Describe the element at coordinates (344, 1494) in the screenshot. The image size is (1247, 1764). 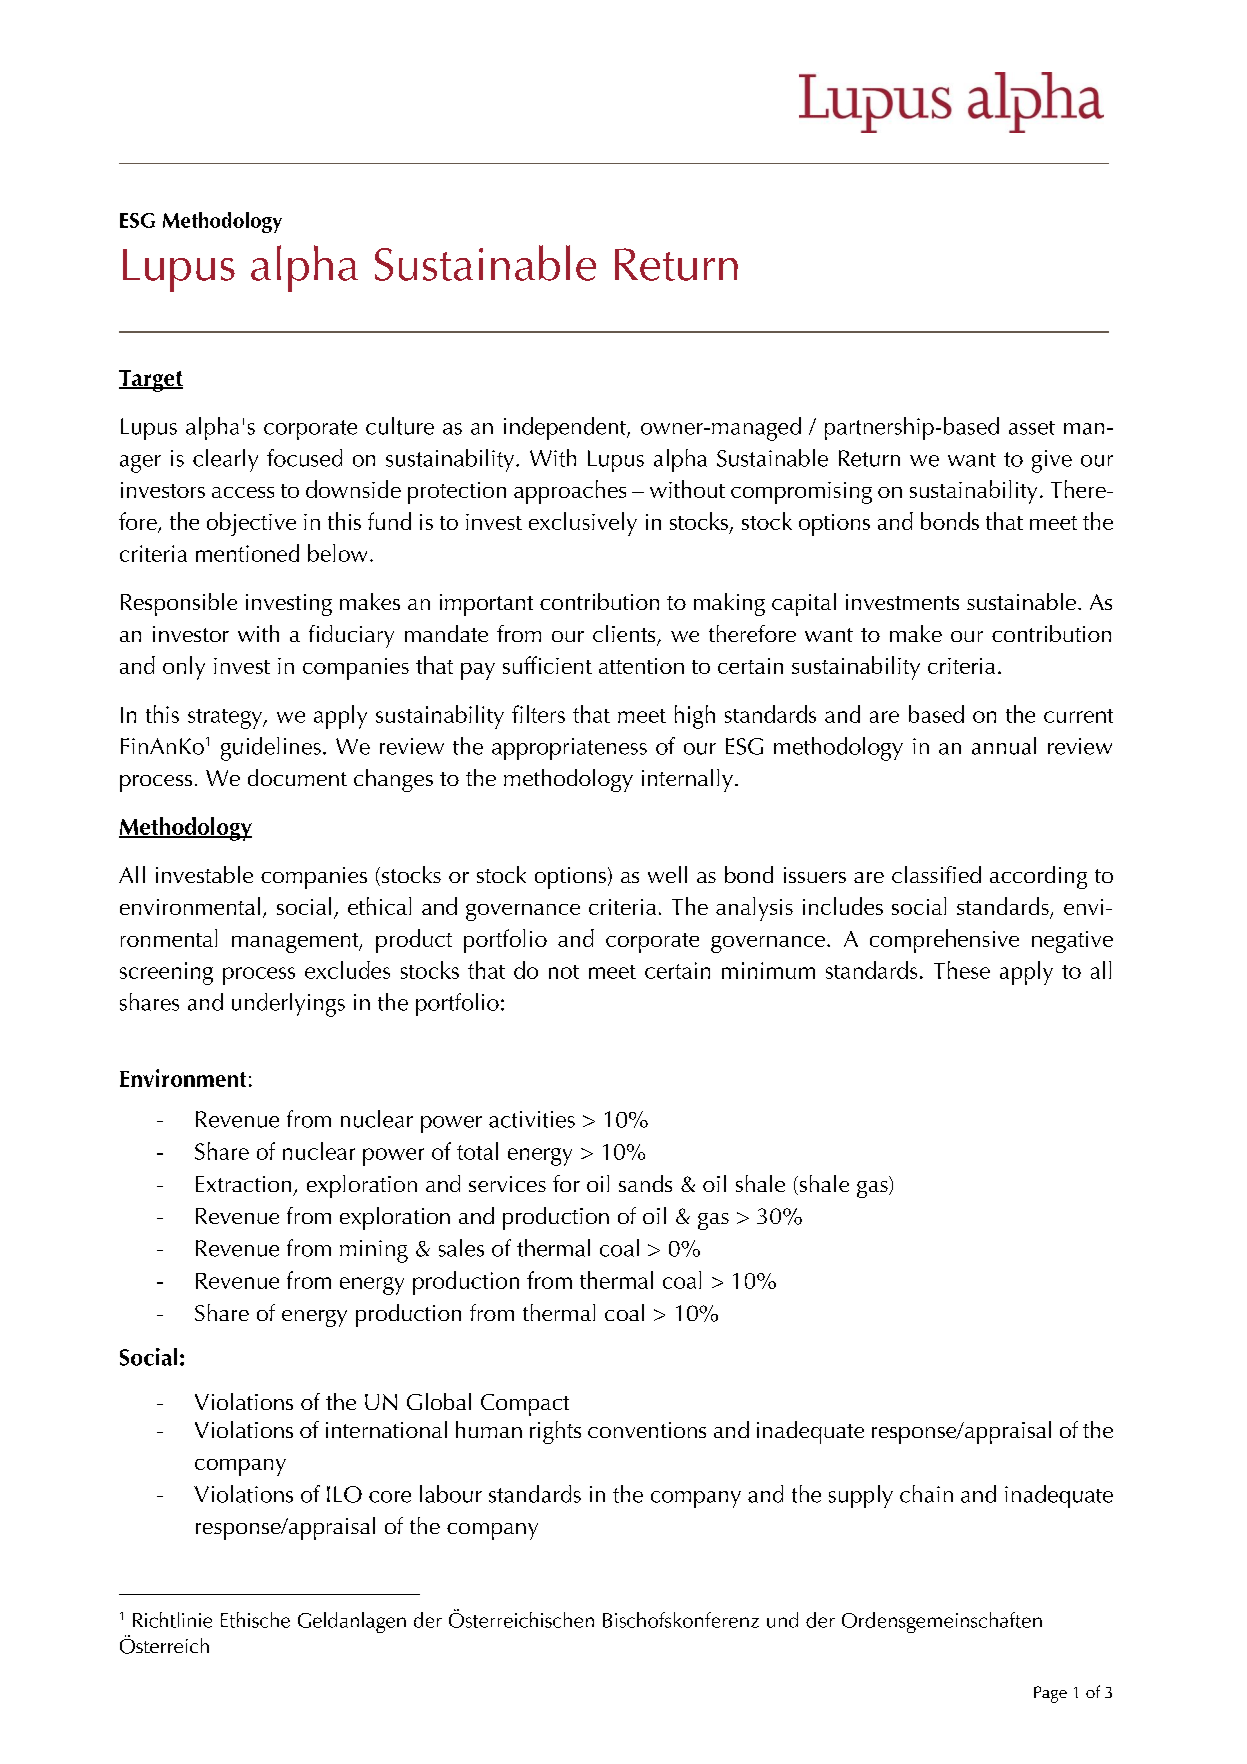
I see `ILO` at that location.
